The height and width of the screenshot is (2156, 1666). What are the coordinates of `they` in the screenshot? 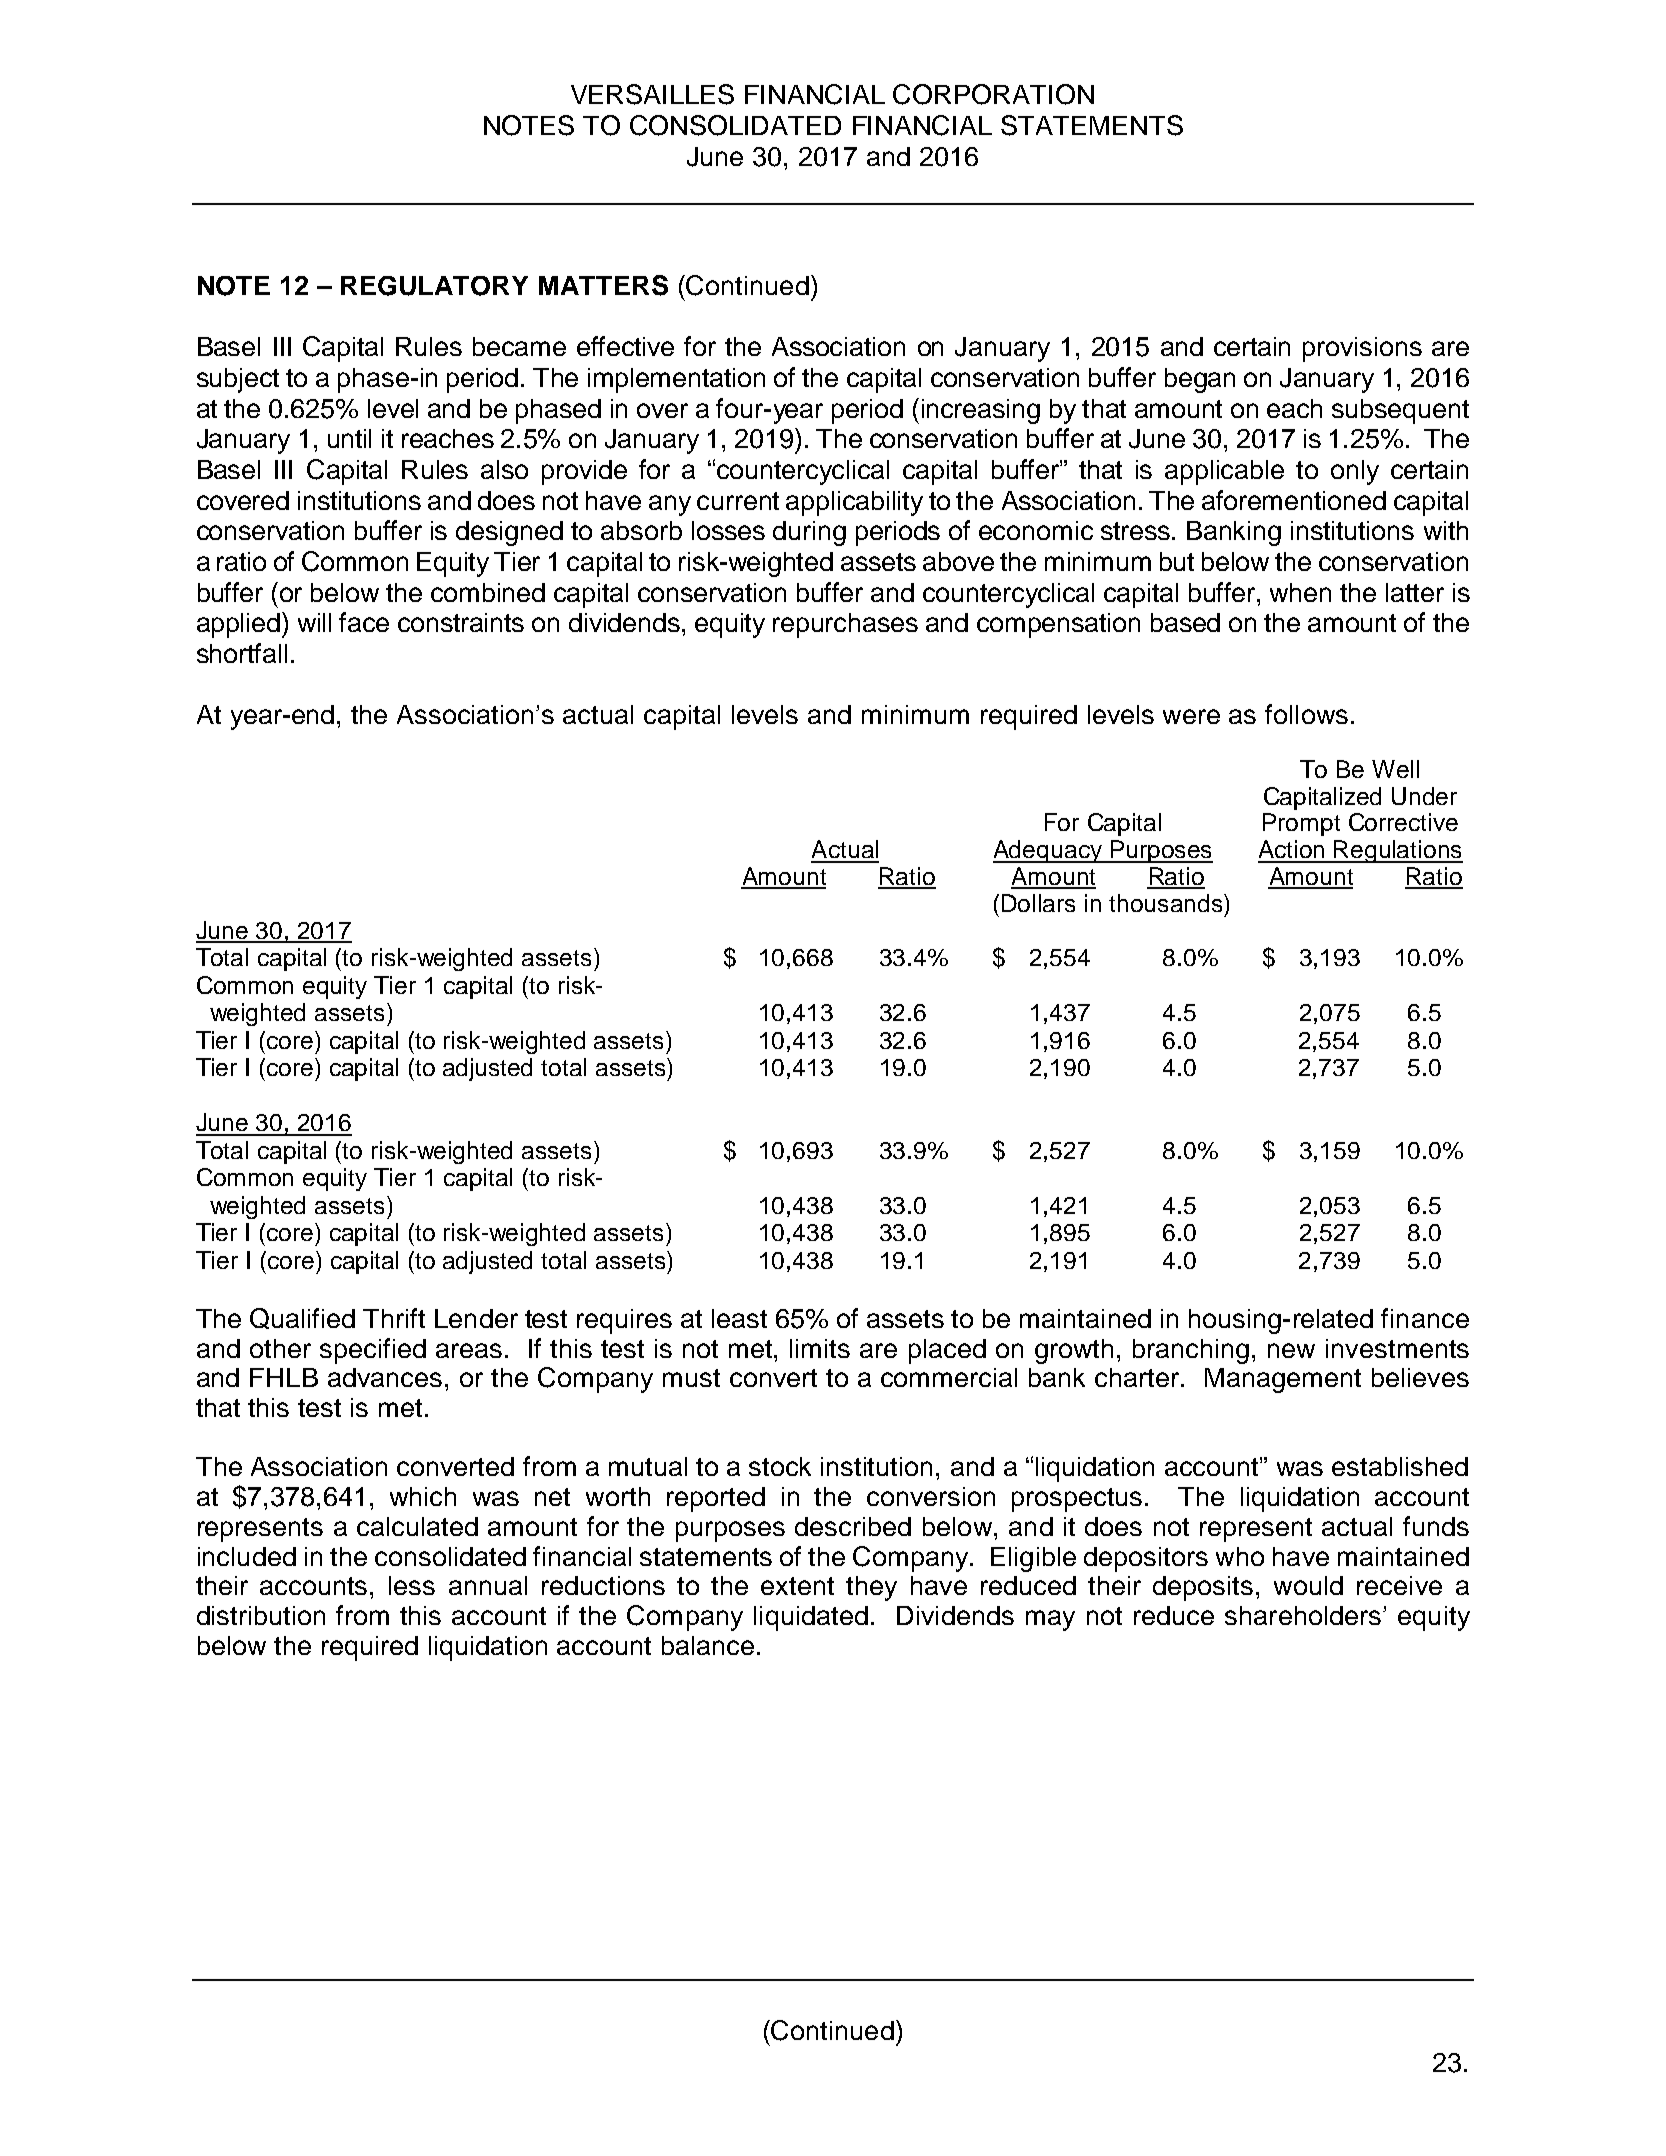 It's located at (871, 1588).
